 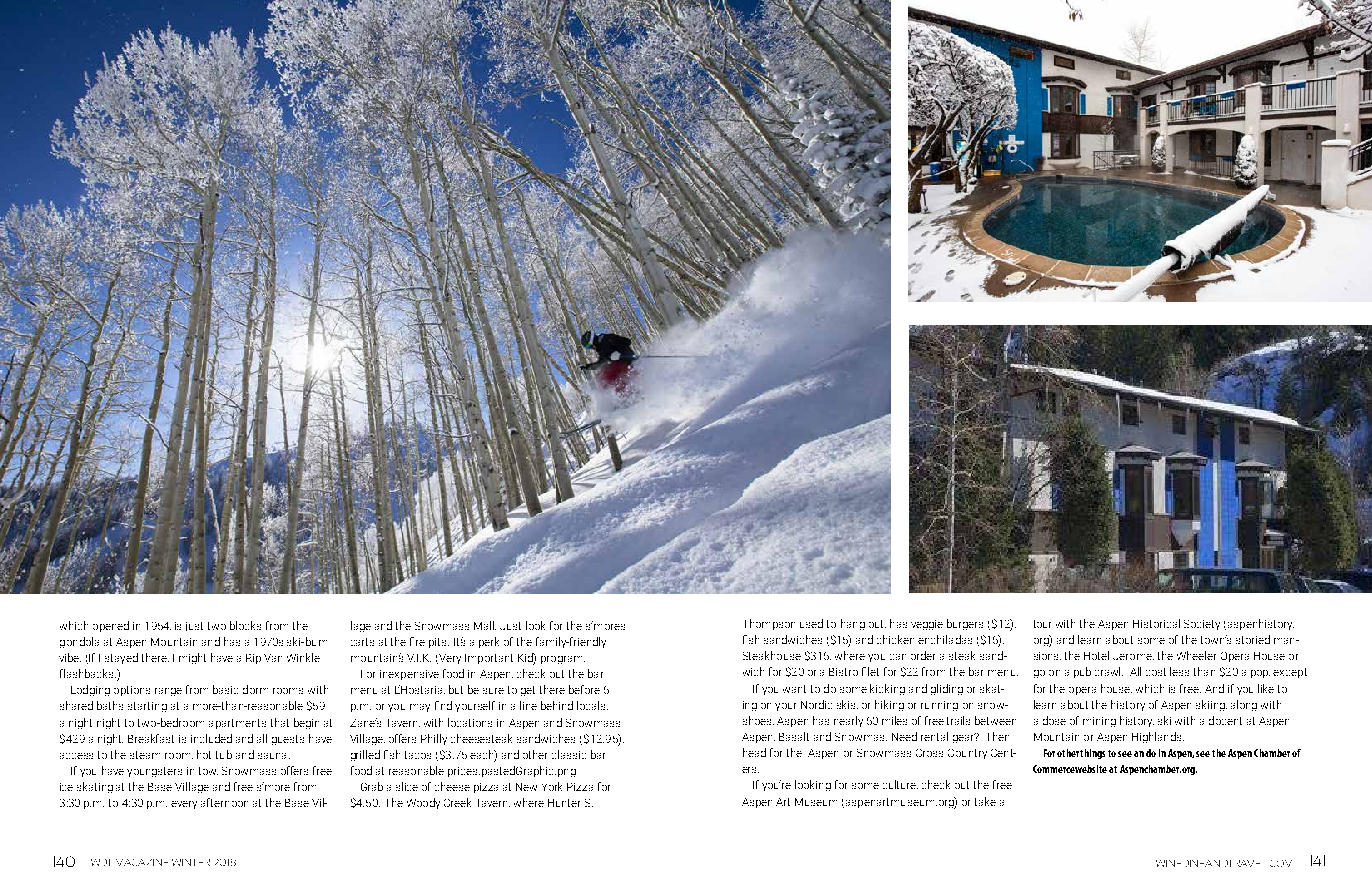 I want to click on included, so click(x=211, y=738).
